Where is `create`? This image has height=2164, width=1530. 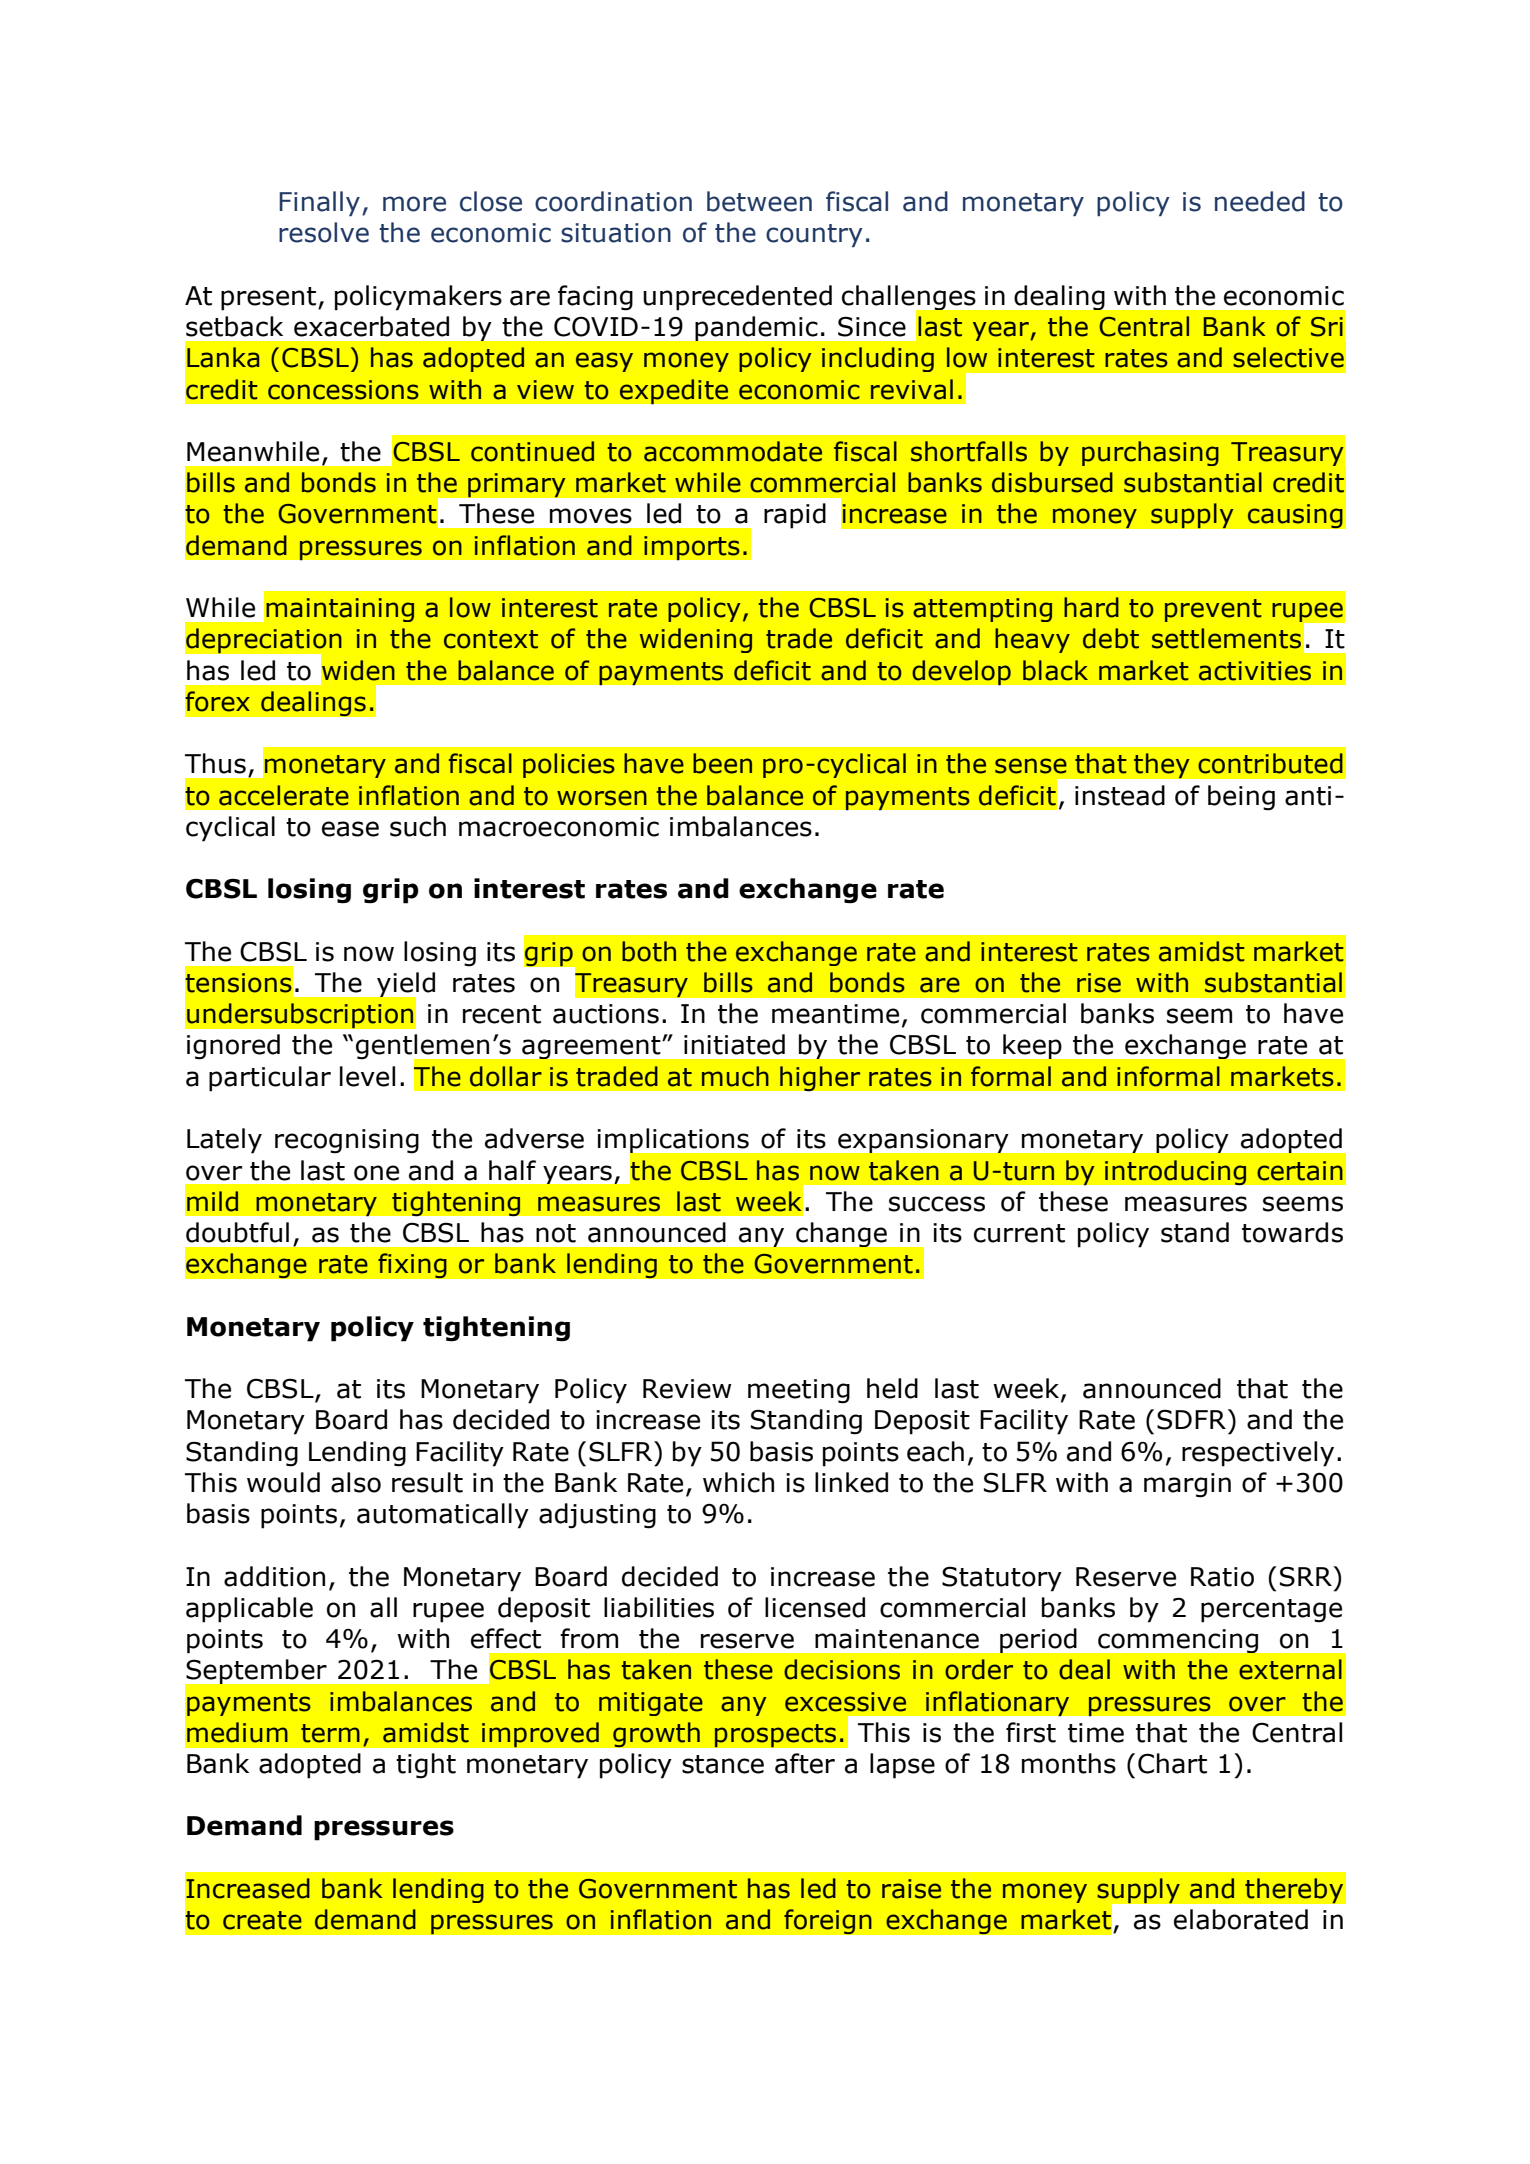
create is located at coordinates (262, 1920).
